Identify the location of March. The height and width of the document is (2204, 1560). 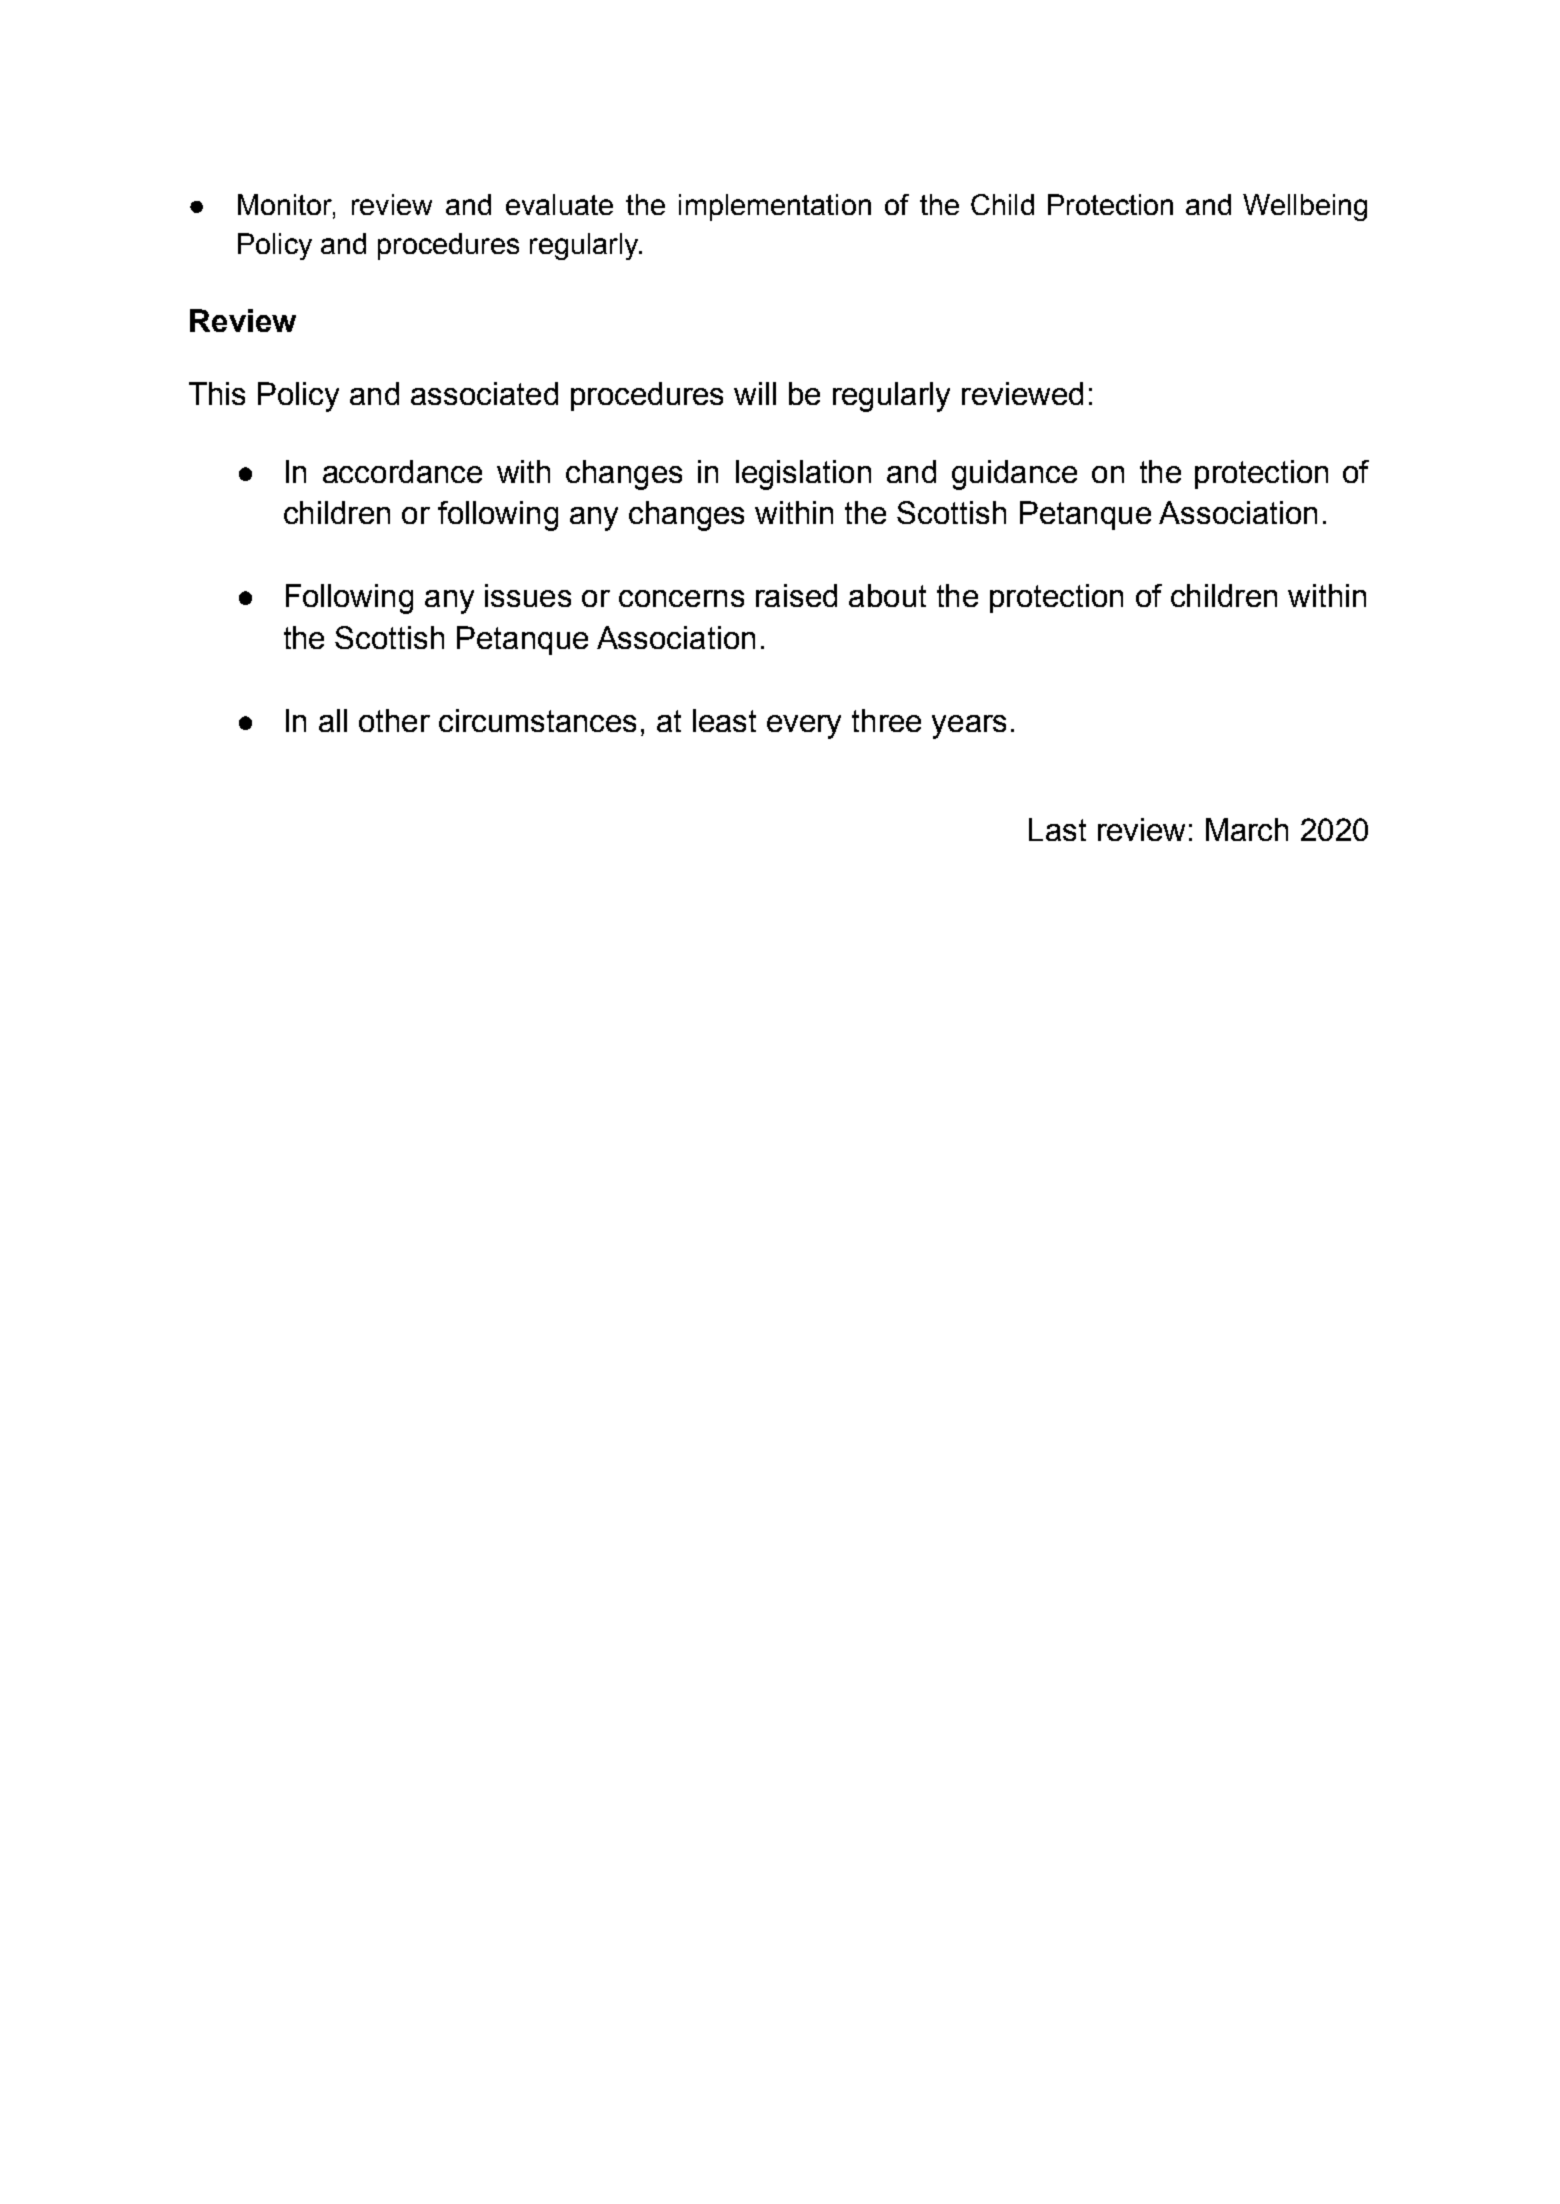
(1247, 829).
